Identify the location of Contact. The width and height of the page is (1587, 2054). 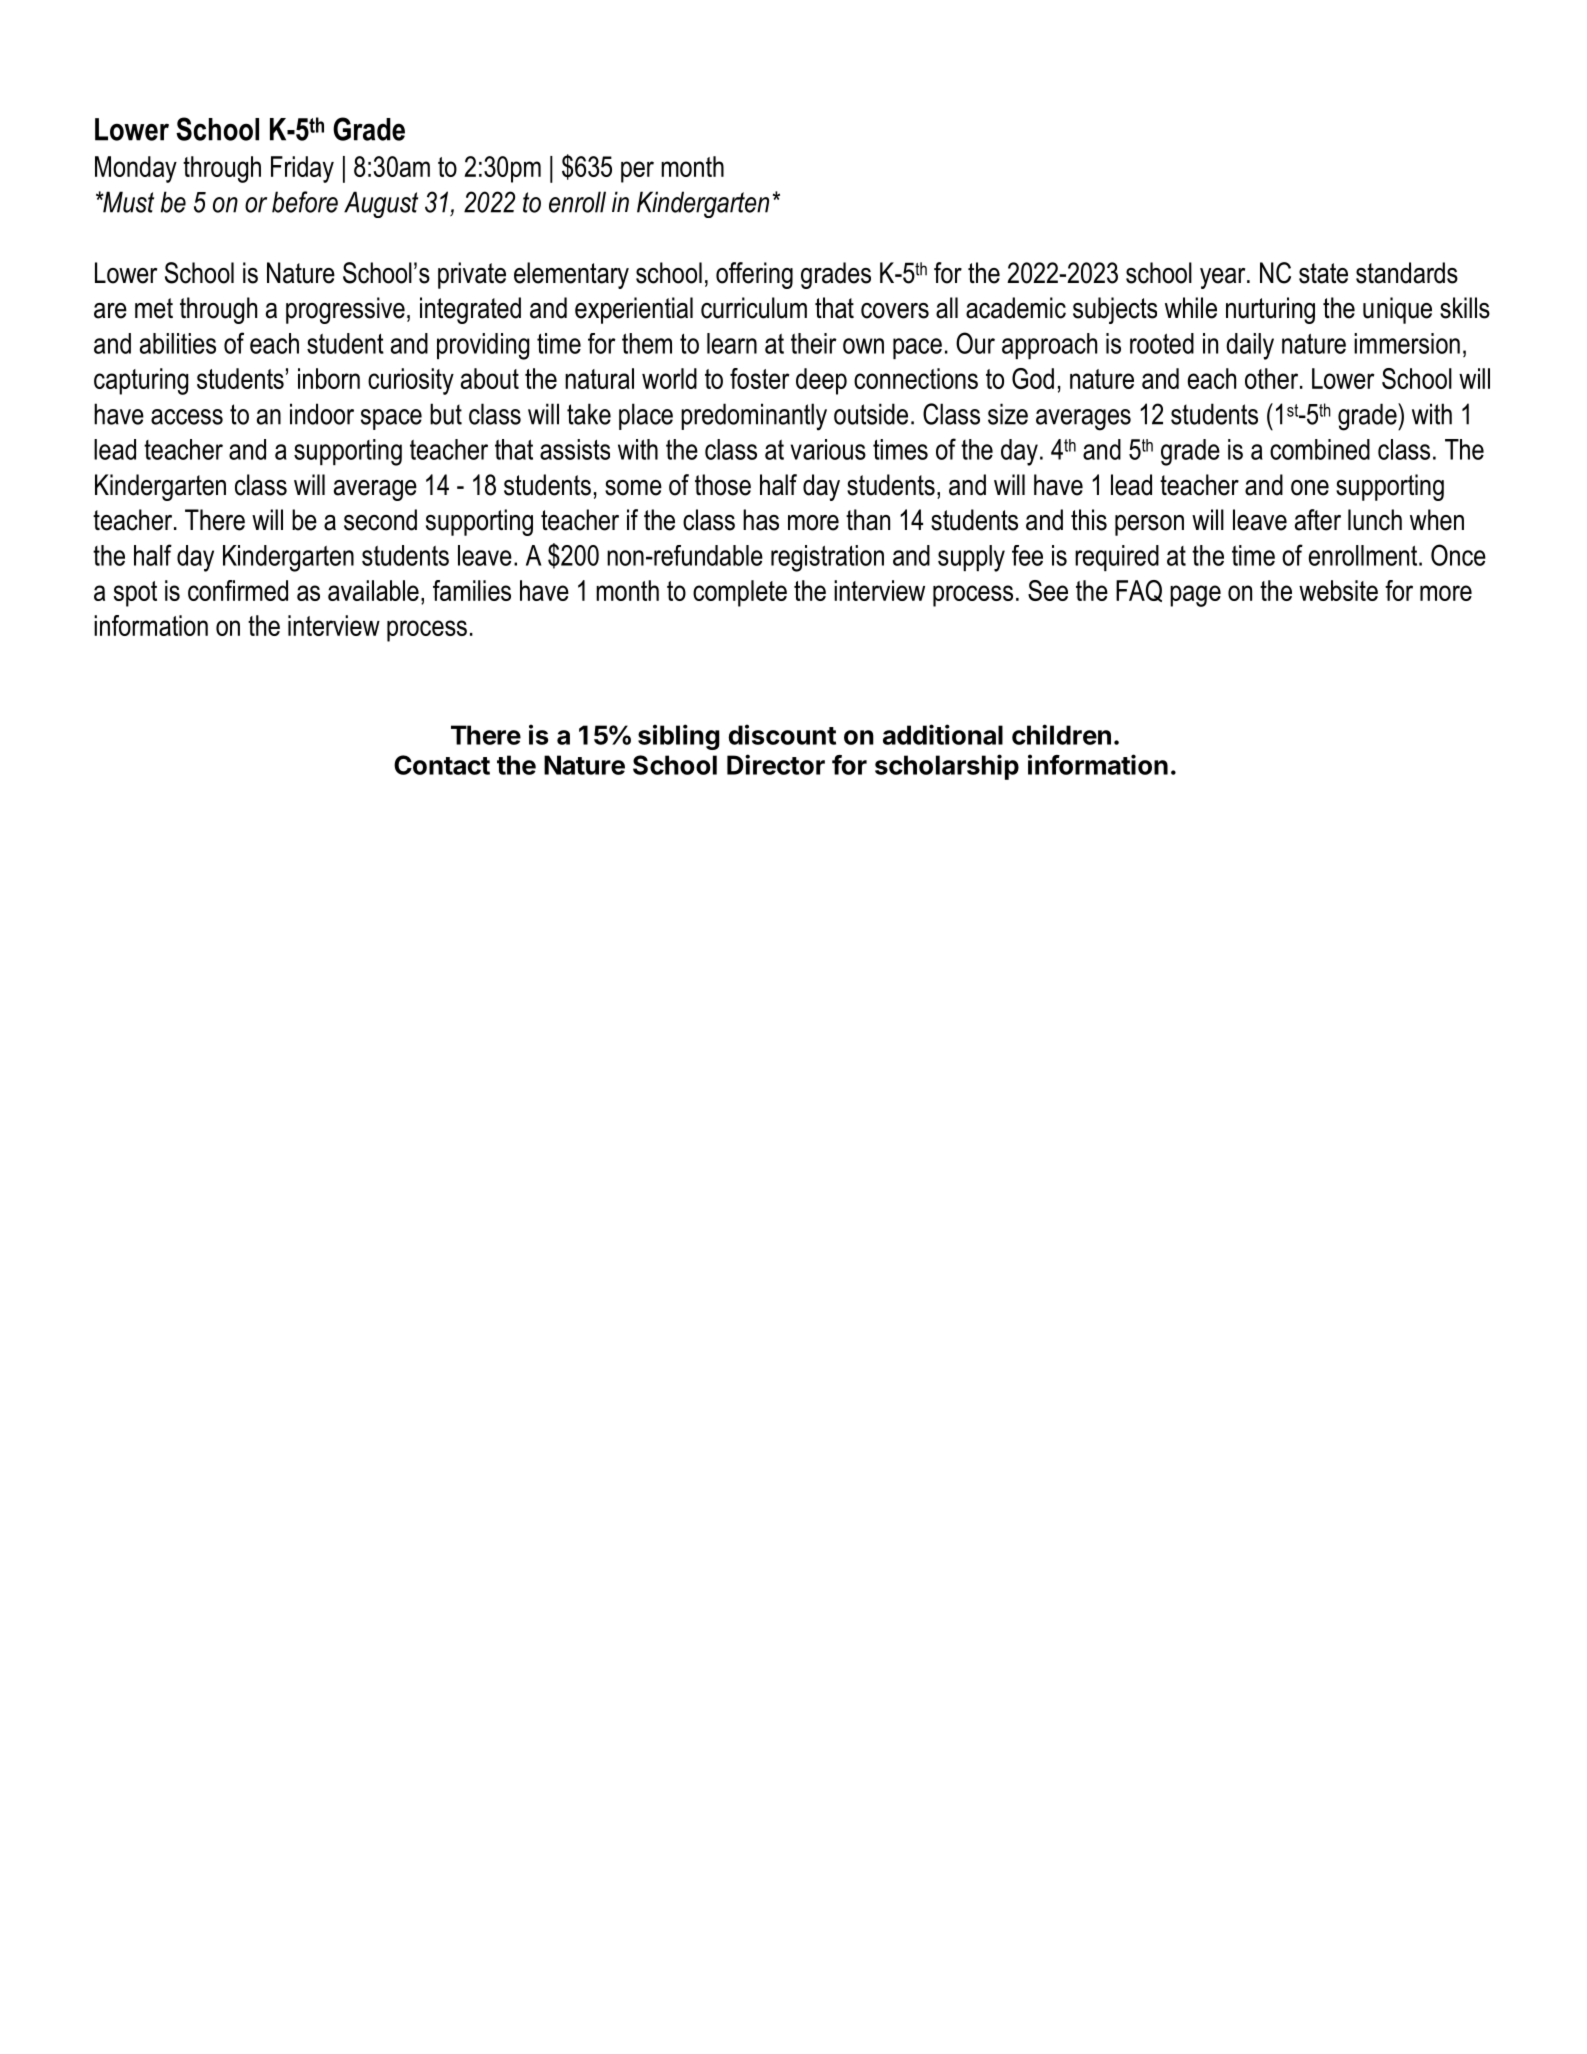
(442, 765).
